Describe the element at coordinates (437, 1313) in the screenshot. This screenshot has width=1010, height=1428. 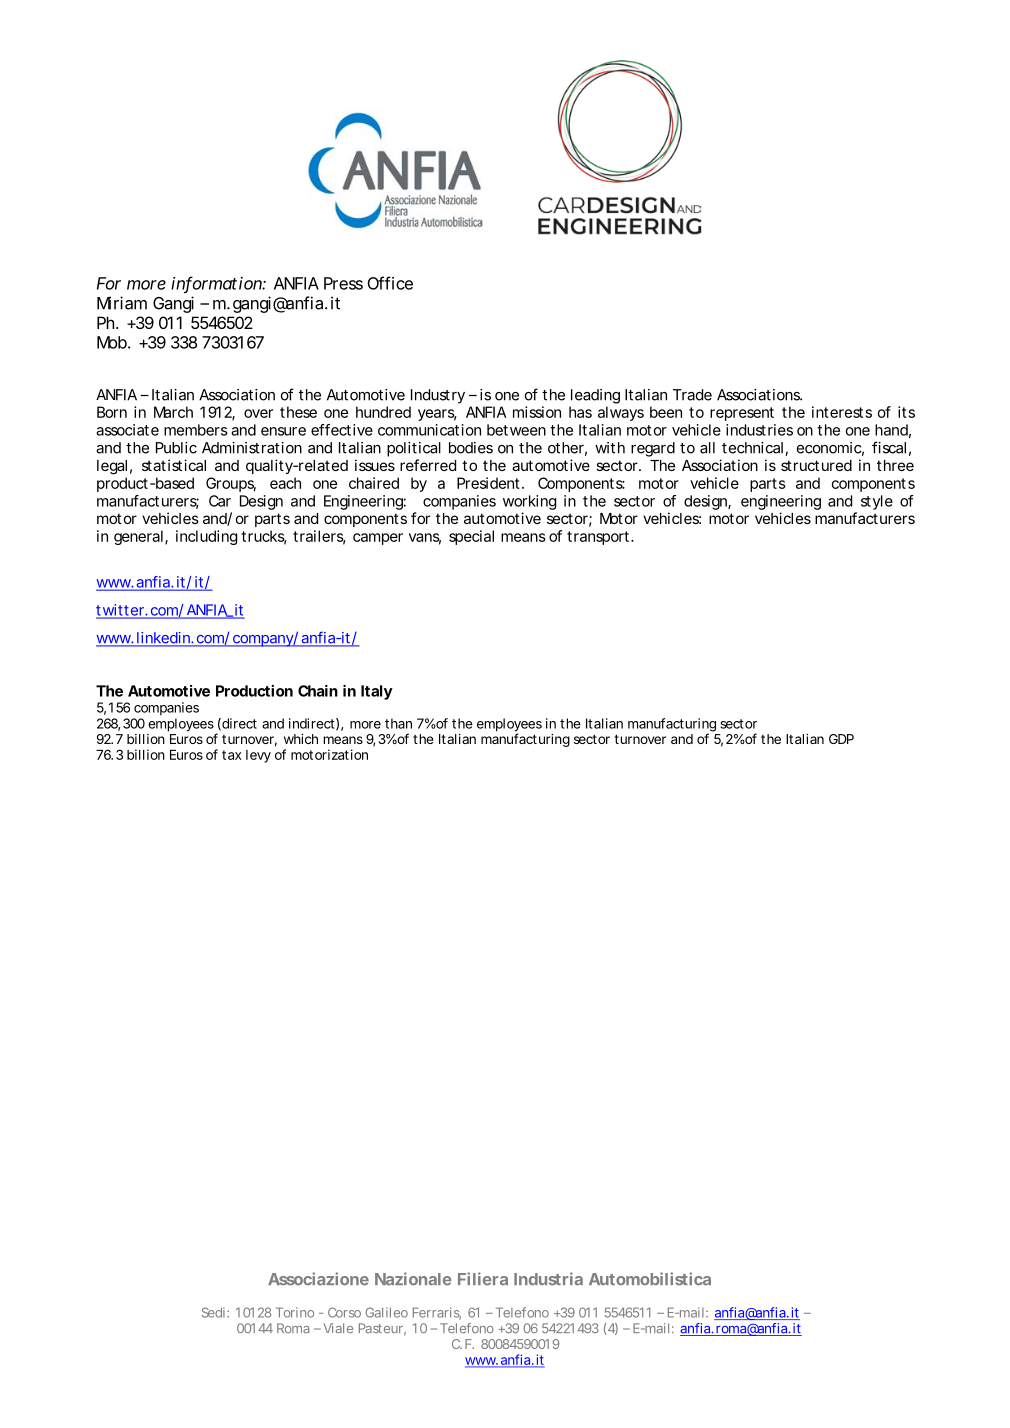
I see `Ferraris` at that location.
